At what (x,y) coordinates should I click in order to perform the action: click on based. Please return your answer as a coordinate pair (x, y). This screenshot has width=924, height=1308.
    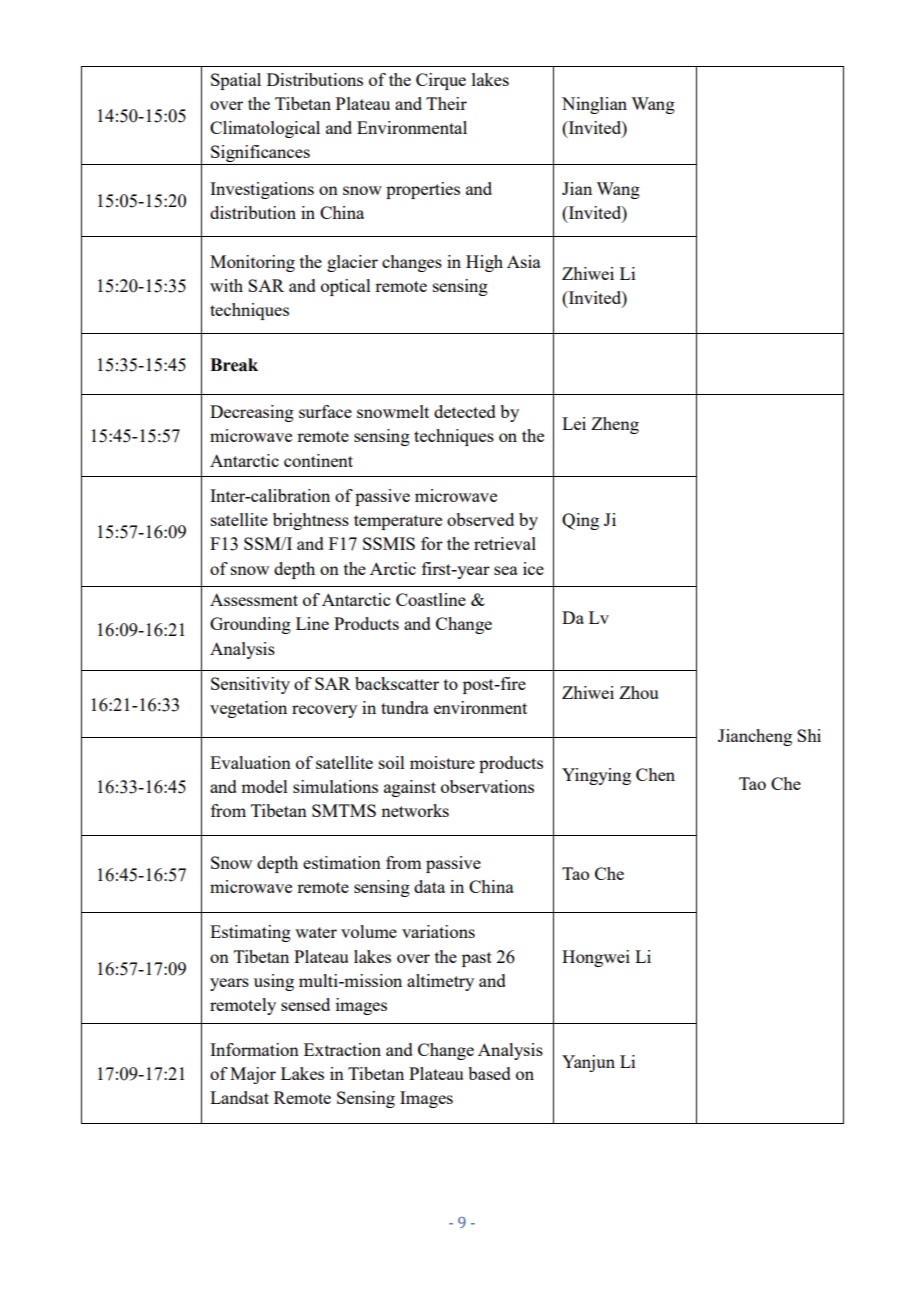
    Looking at the image, I should click on (489, 1073).
